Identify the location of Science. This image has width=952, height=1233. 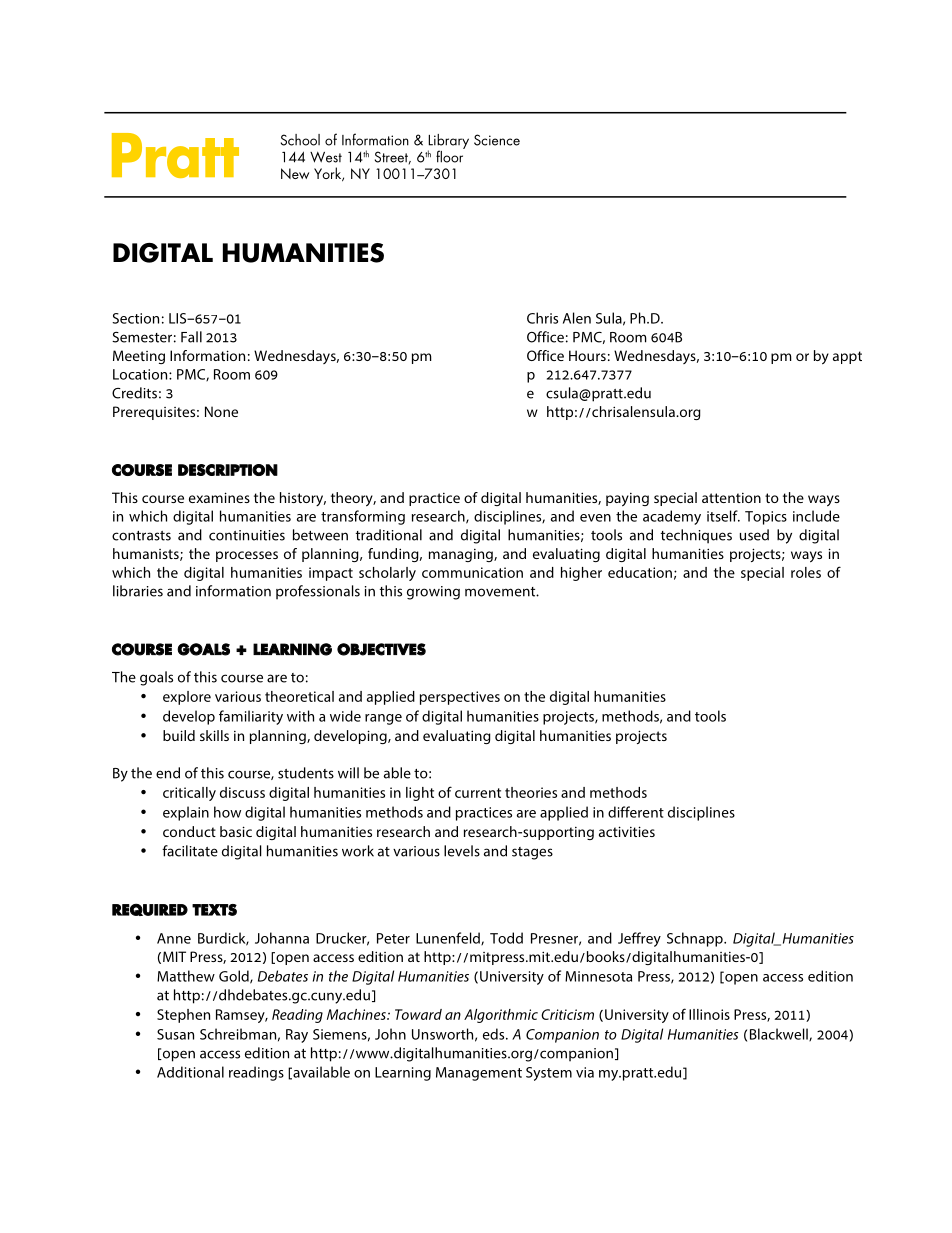
(497, 140).
